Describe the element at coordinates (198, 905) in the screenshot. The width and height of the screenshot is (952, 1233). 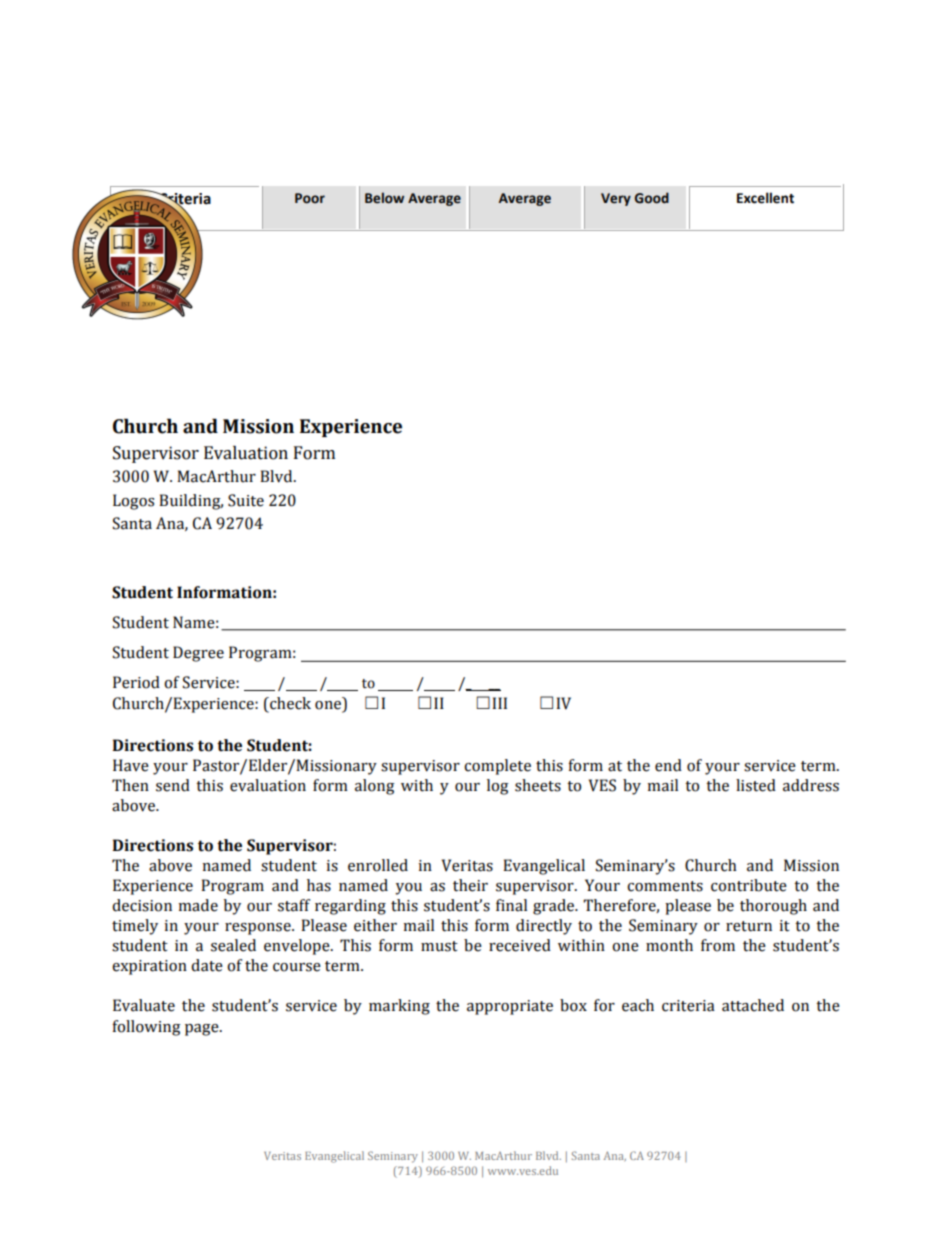
I see `made` at that location.
